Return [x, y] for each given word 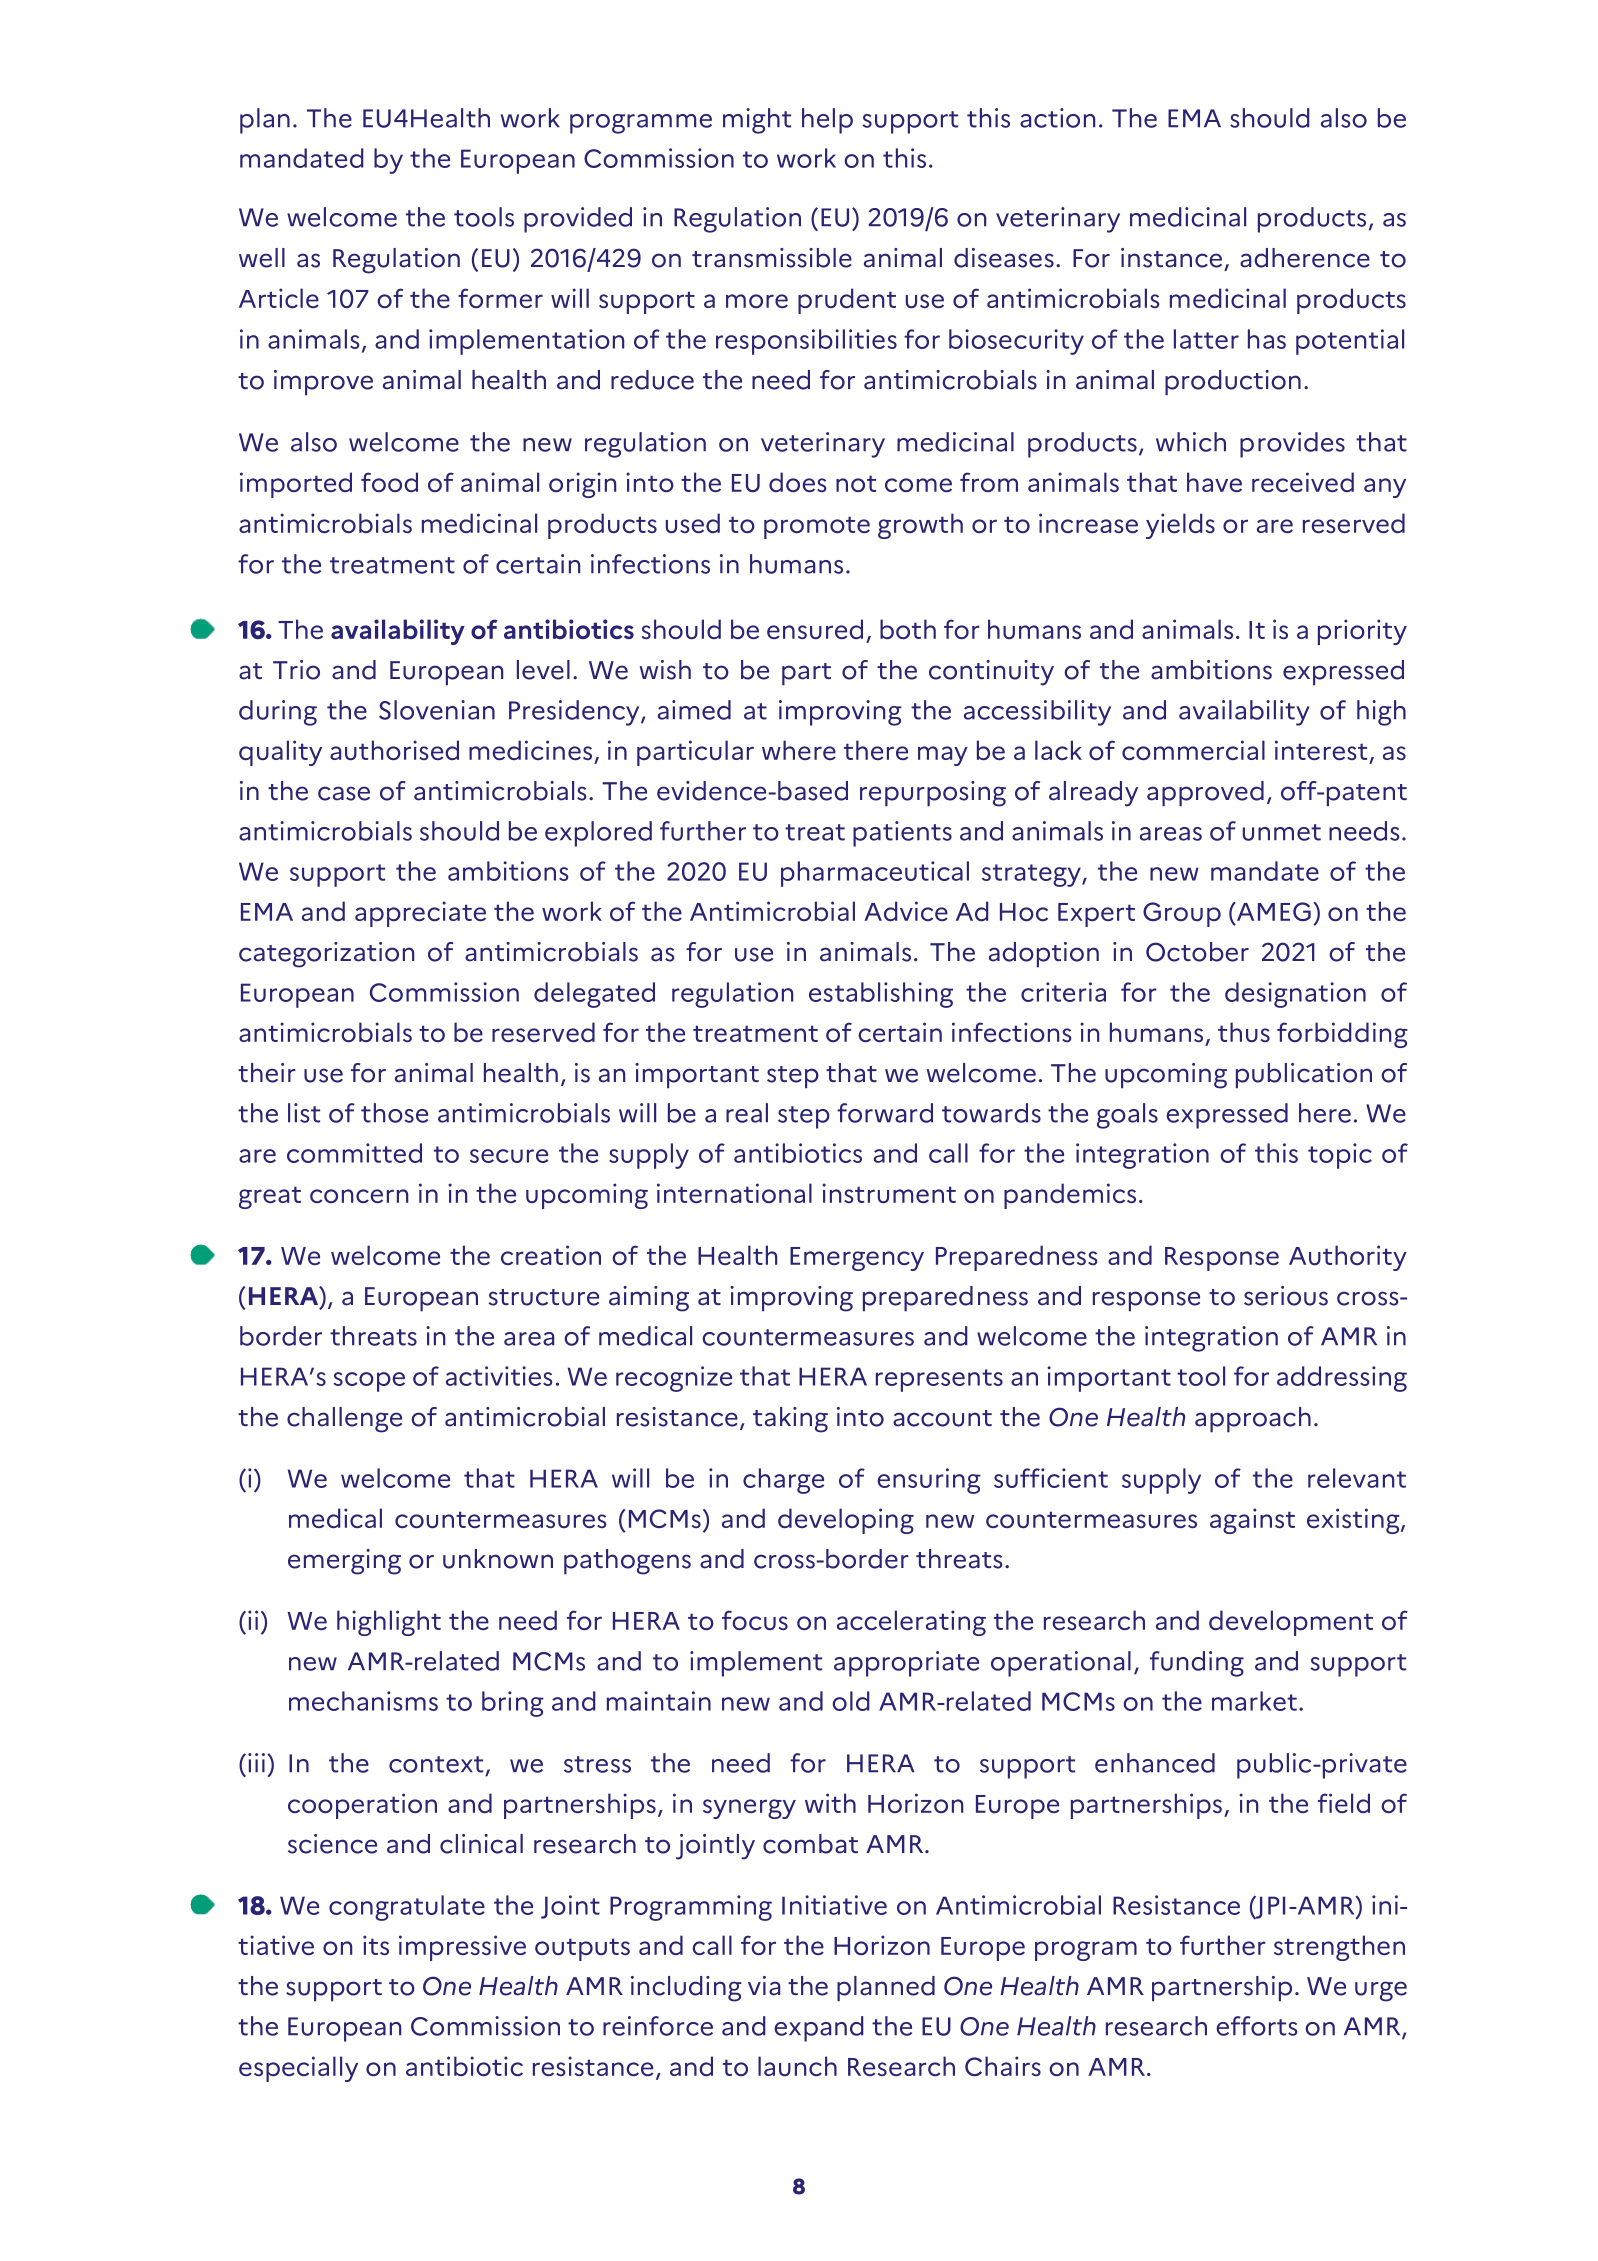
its [376, 1945]
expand [819, 2029]
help [827, 121]
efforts [1257, 2026]
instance [1171, 258]
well [262, 258]
